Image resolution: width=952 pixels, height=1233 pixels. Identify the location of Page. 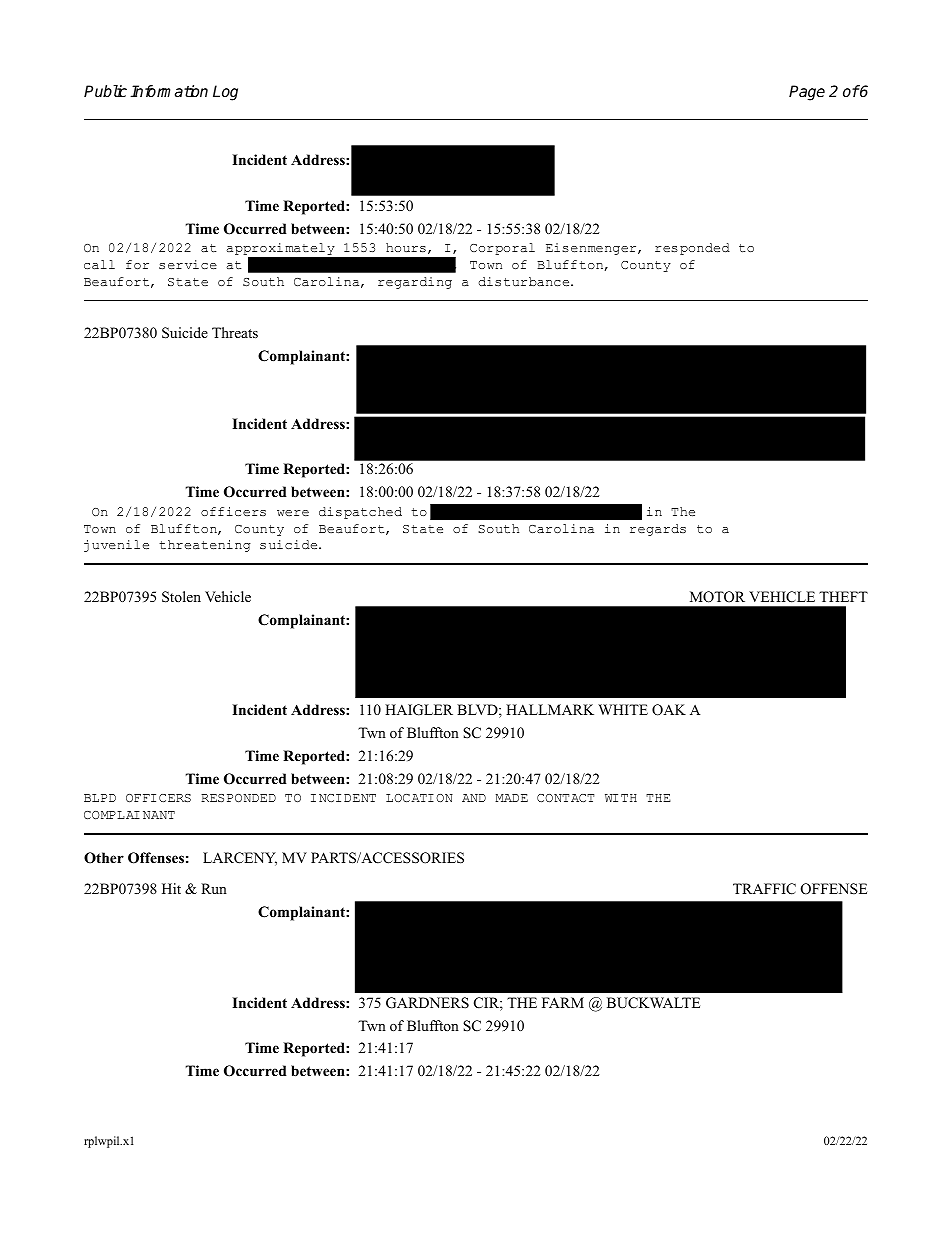
(807, 93).
